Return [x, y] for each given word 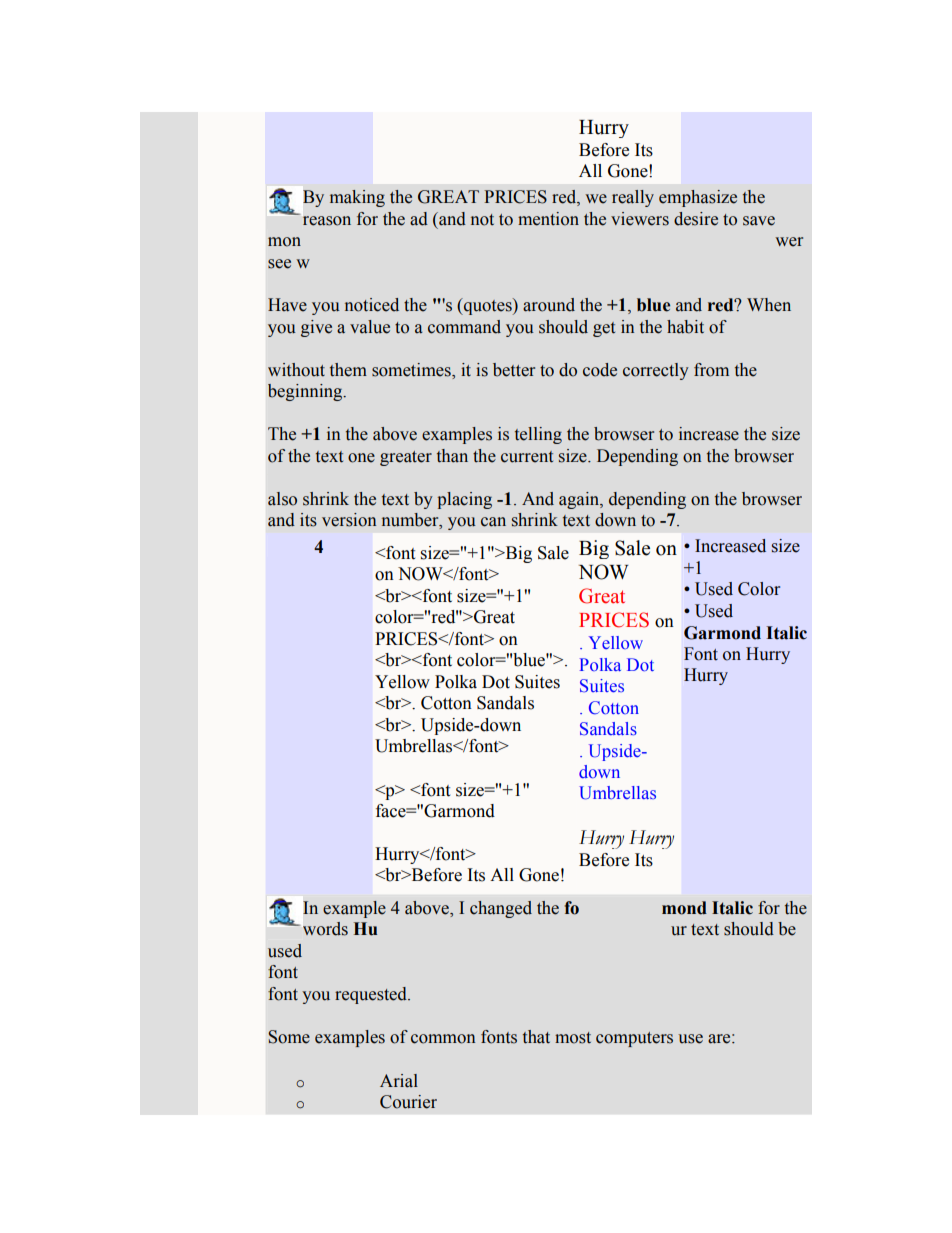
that [536, 1037]
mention [548, 219]
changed [501, 909]
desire [696, 219]
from [711, 370]
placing [464, 500]
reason [327, 221]
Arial [399, 1081]
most [573, 1038]
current [527, 457]
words [325, 929]
